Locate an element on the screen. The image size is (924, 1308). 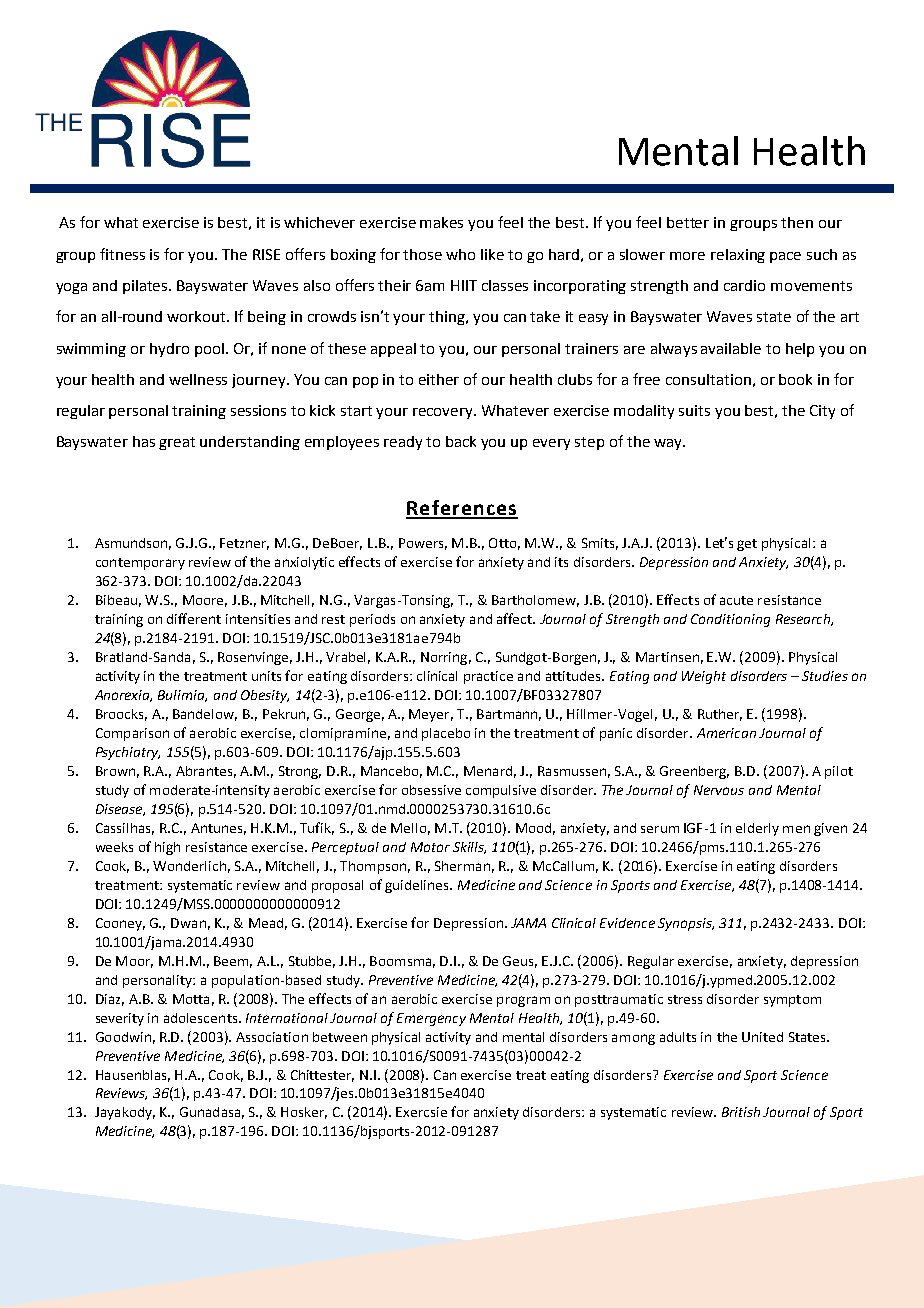
relaxing is located at coordinates (738, 256).
